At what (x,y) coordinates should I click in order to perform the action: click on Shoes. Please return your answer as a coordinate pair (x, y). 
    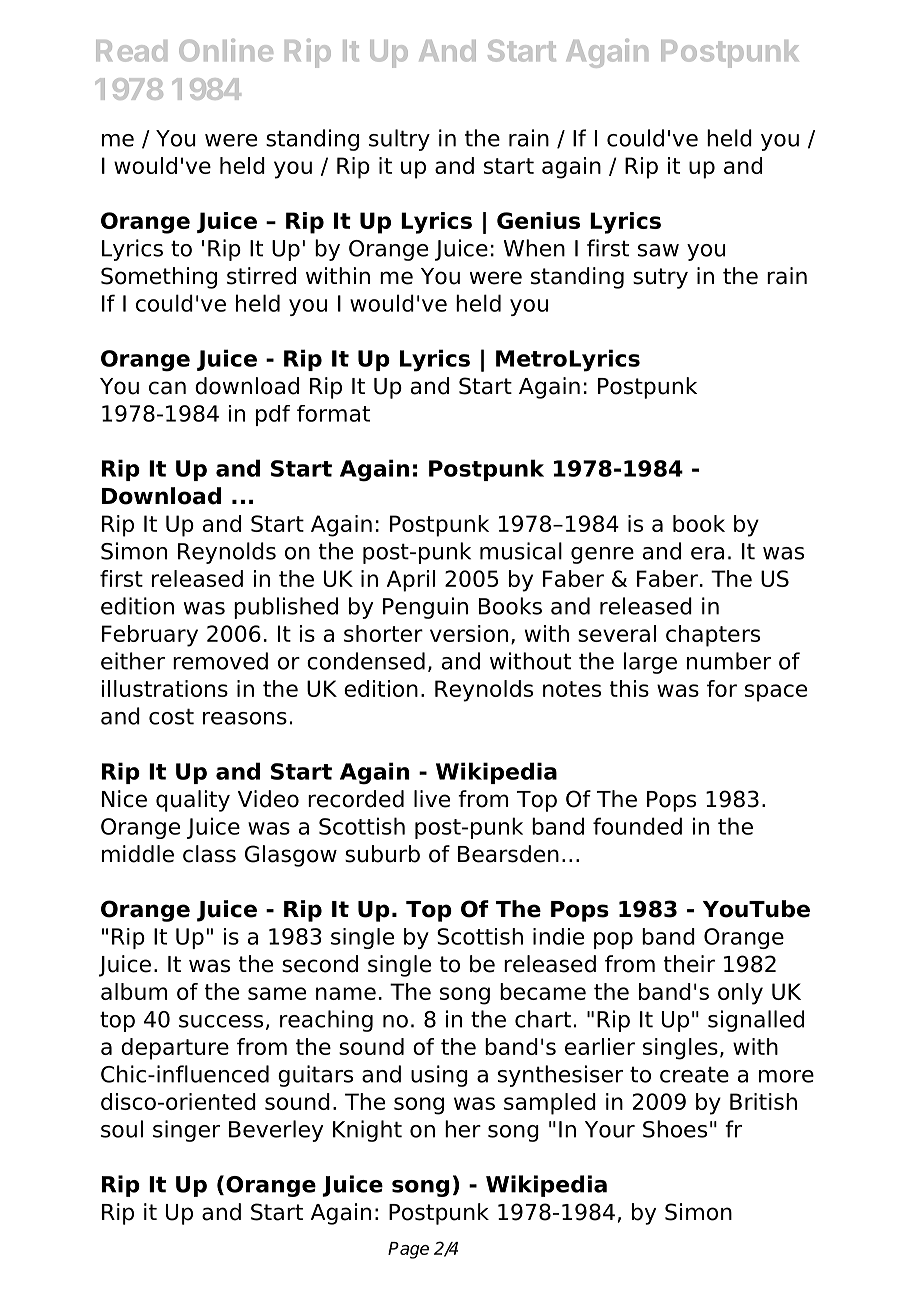
    Looking at the image, I should click on (675, 1129).
